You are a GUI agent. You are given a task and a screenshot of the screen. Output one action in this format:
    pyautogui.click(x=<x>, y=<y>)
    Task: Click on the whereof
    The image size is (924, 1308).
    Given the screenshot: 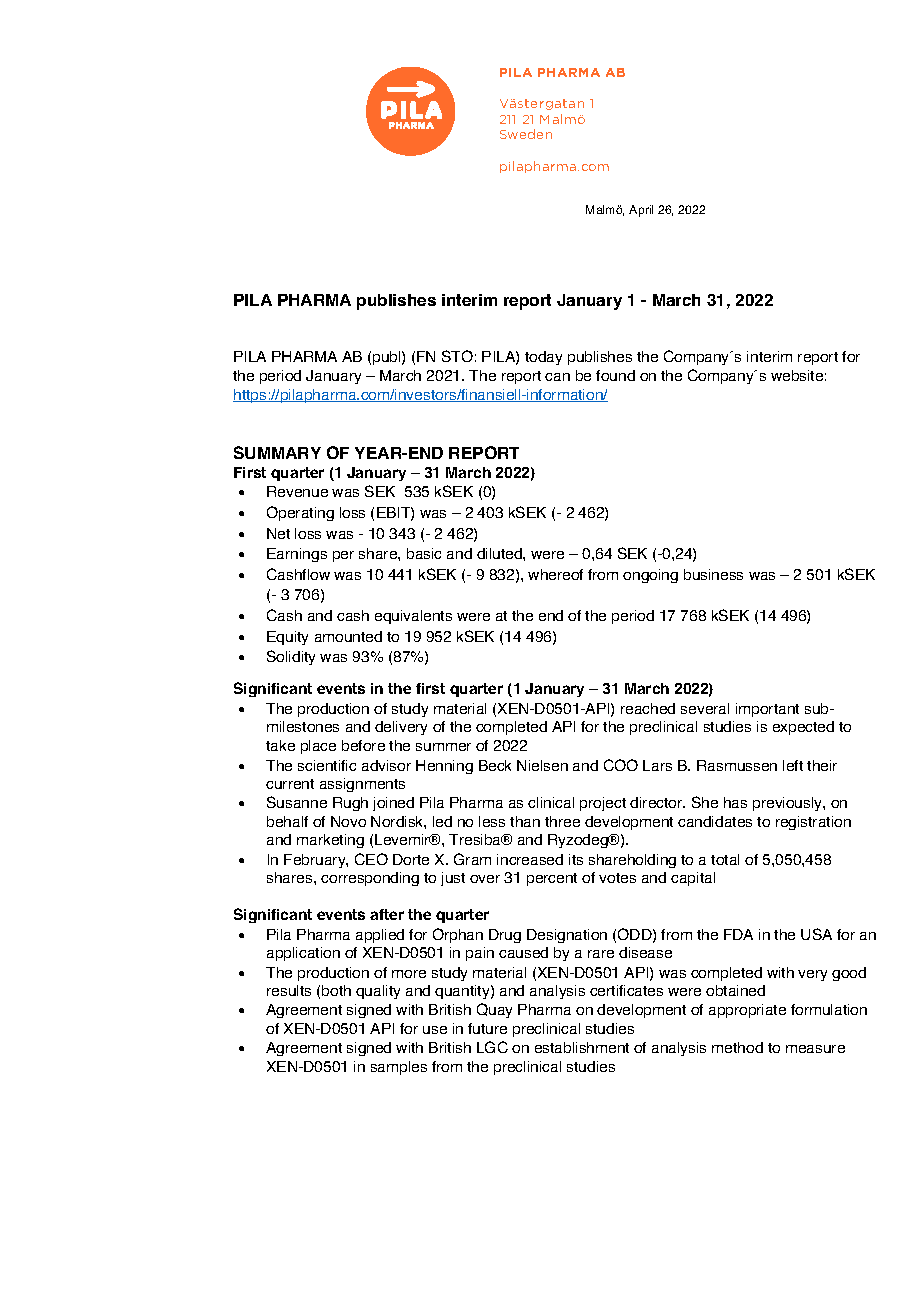 What is the action you would take?
    pyautogui.click(x=555, y=574)
